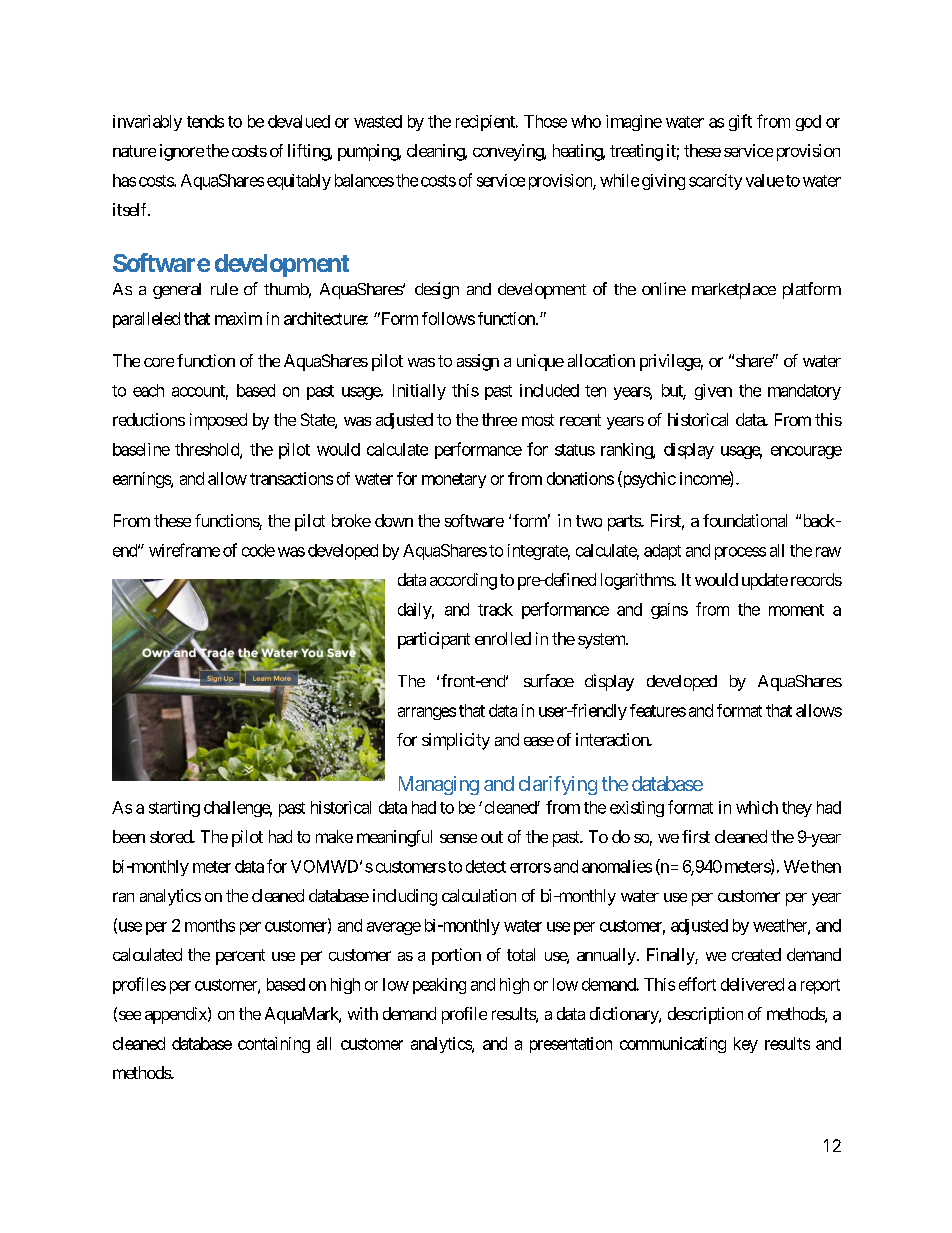 The height and width of the image is (1233, 952). Describe the element at coordinates (740, 122) in the image. I see `gift` at that location.
